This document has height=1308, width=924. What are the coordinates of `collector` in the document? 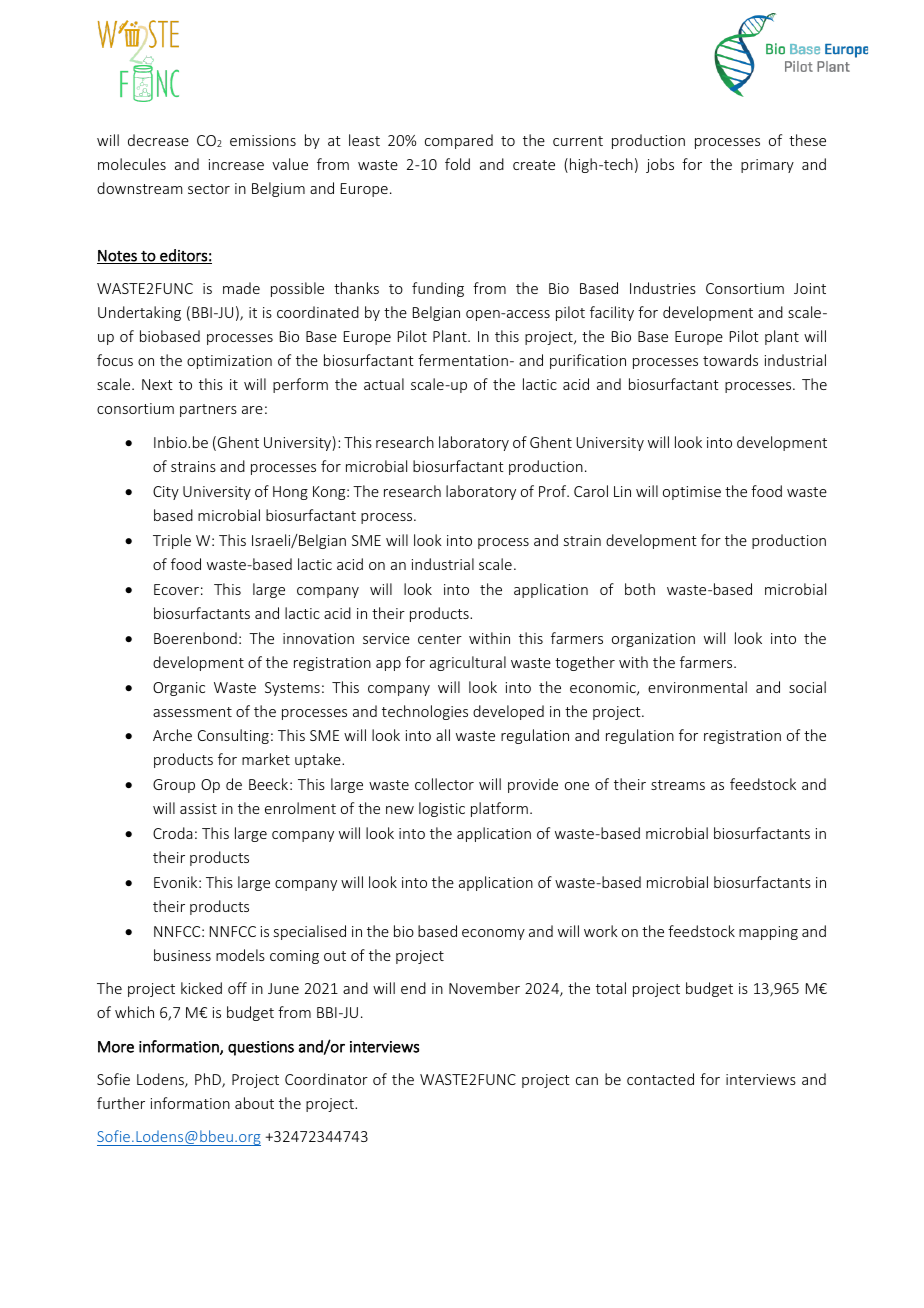 It's located at (444, 784).
